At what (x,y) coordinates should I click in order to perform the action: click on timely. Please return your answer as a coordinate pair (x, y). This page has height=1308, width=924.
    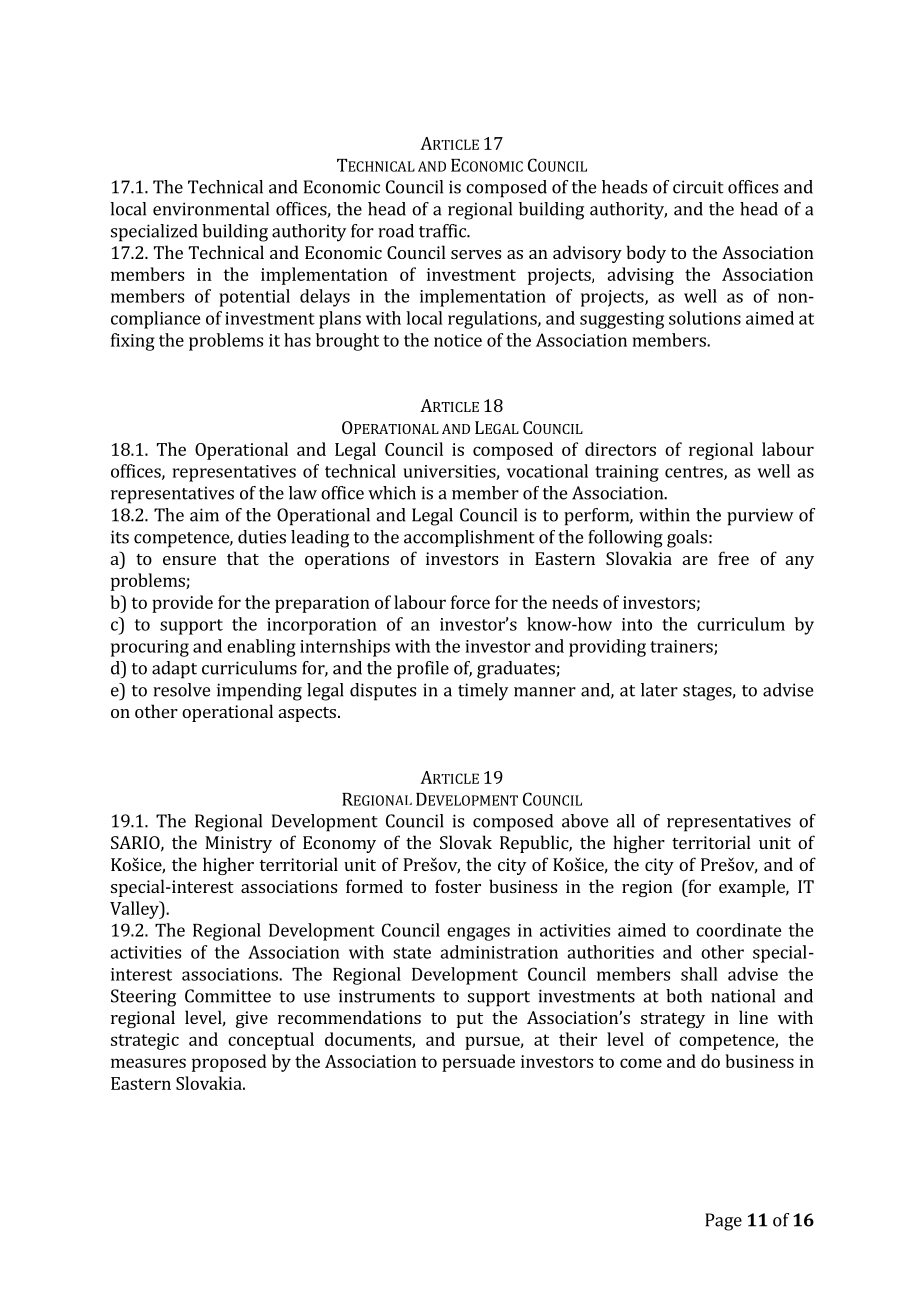
    Looking at the image, I should click on (483, 692).
